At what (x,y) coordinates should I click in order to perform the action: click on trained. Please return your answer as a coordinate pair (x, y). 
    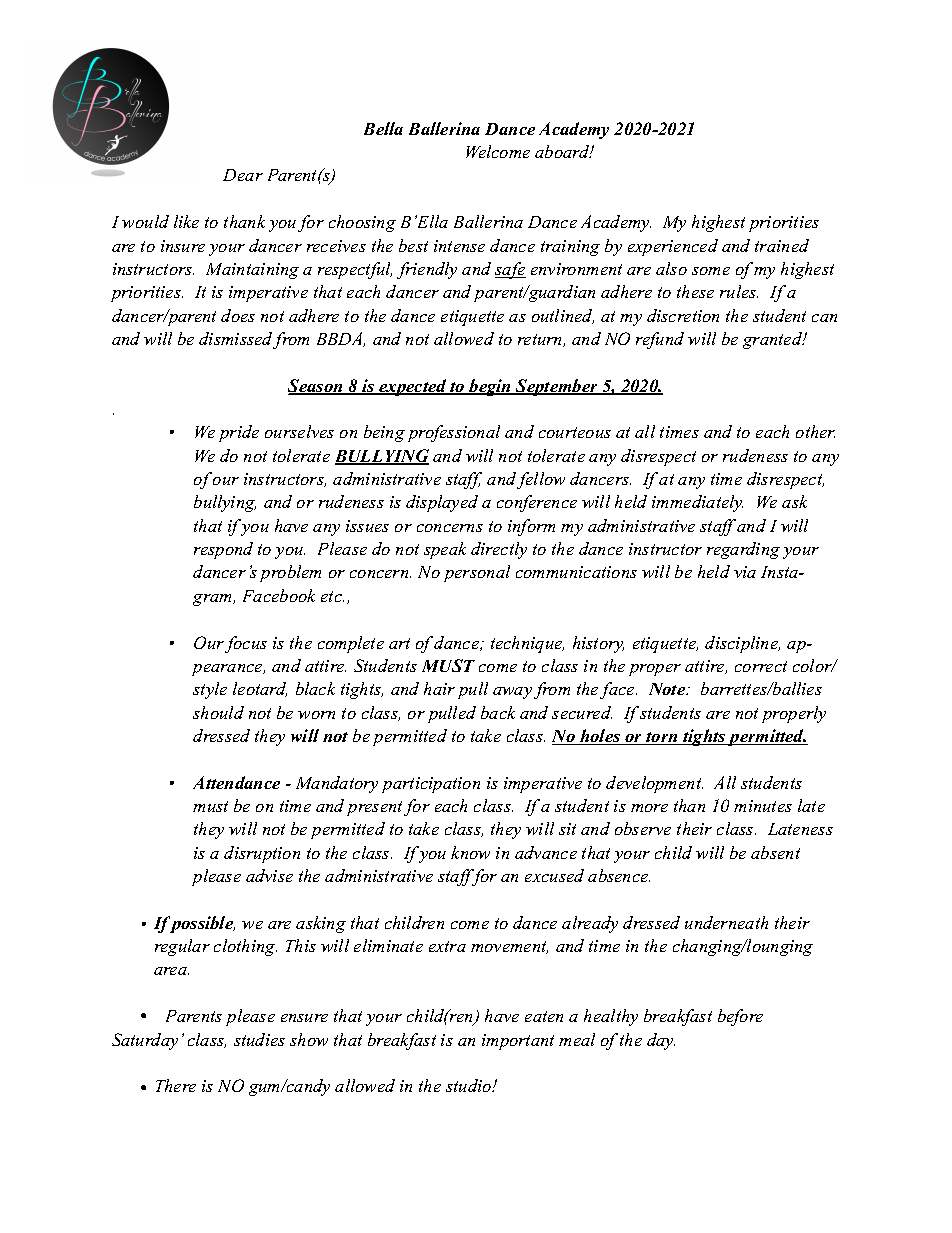
    Looking at the image, I should click on (782, 245).
